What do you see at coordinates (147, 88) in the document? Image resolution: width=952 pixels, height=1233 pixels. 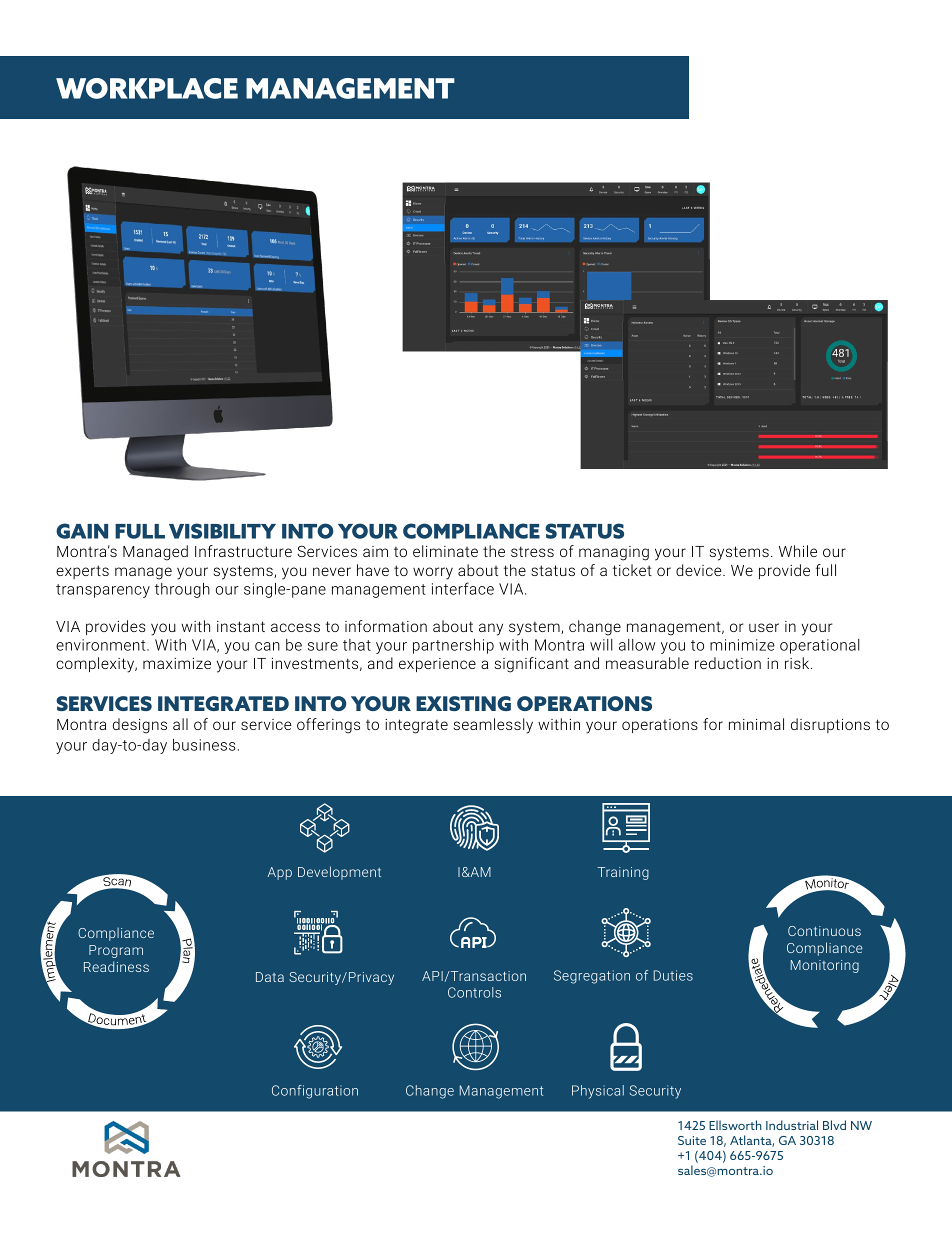 I see `WORKPLACE` at bounding box center [147, 88].
